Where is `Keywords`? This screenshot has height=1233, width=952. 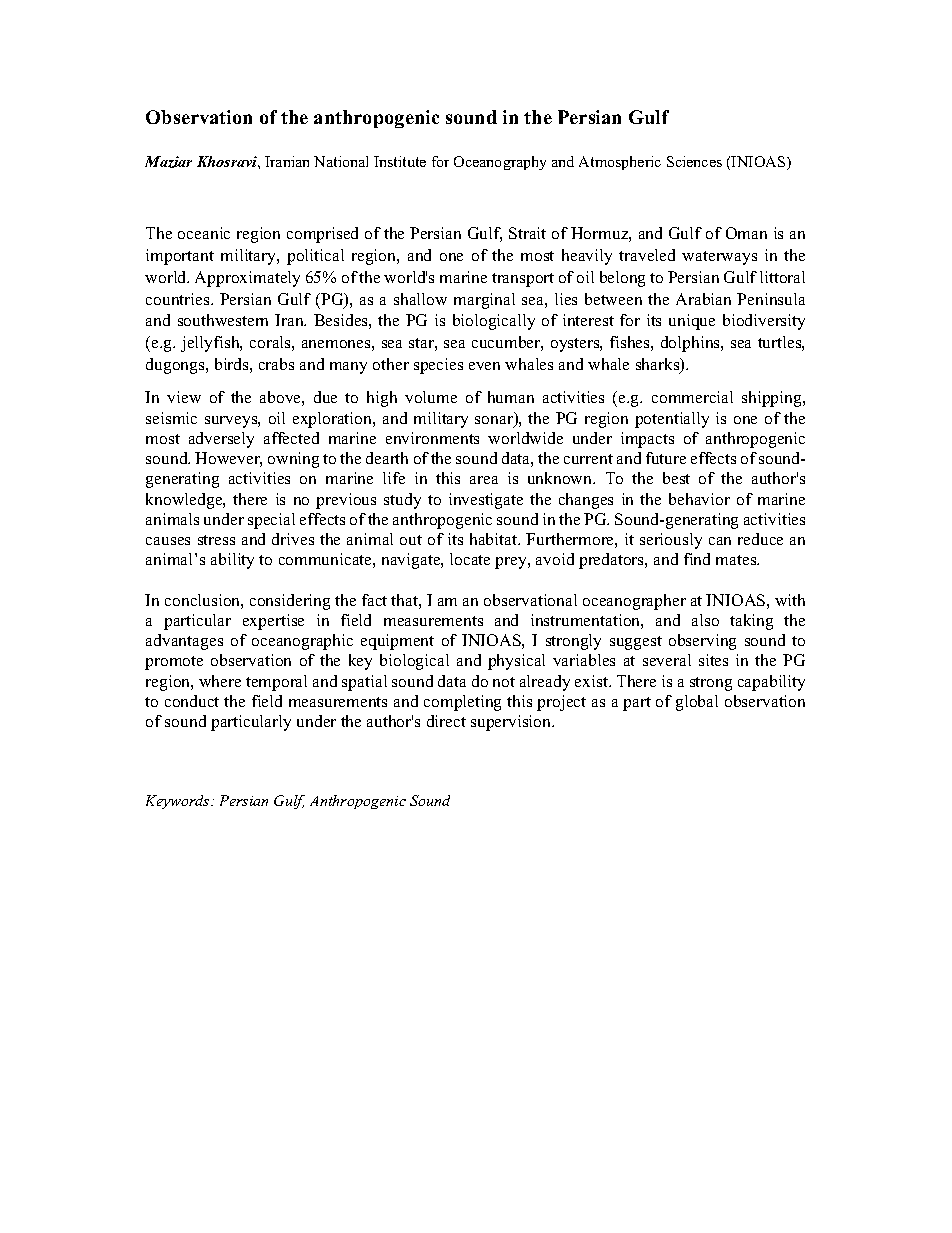 Keywords is located at coordinates (179, 802).
